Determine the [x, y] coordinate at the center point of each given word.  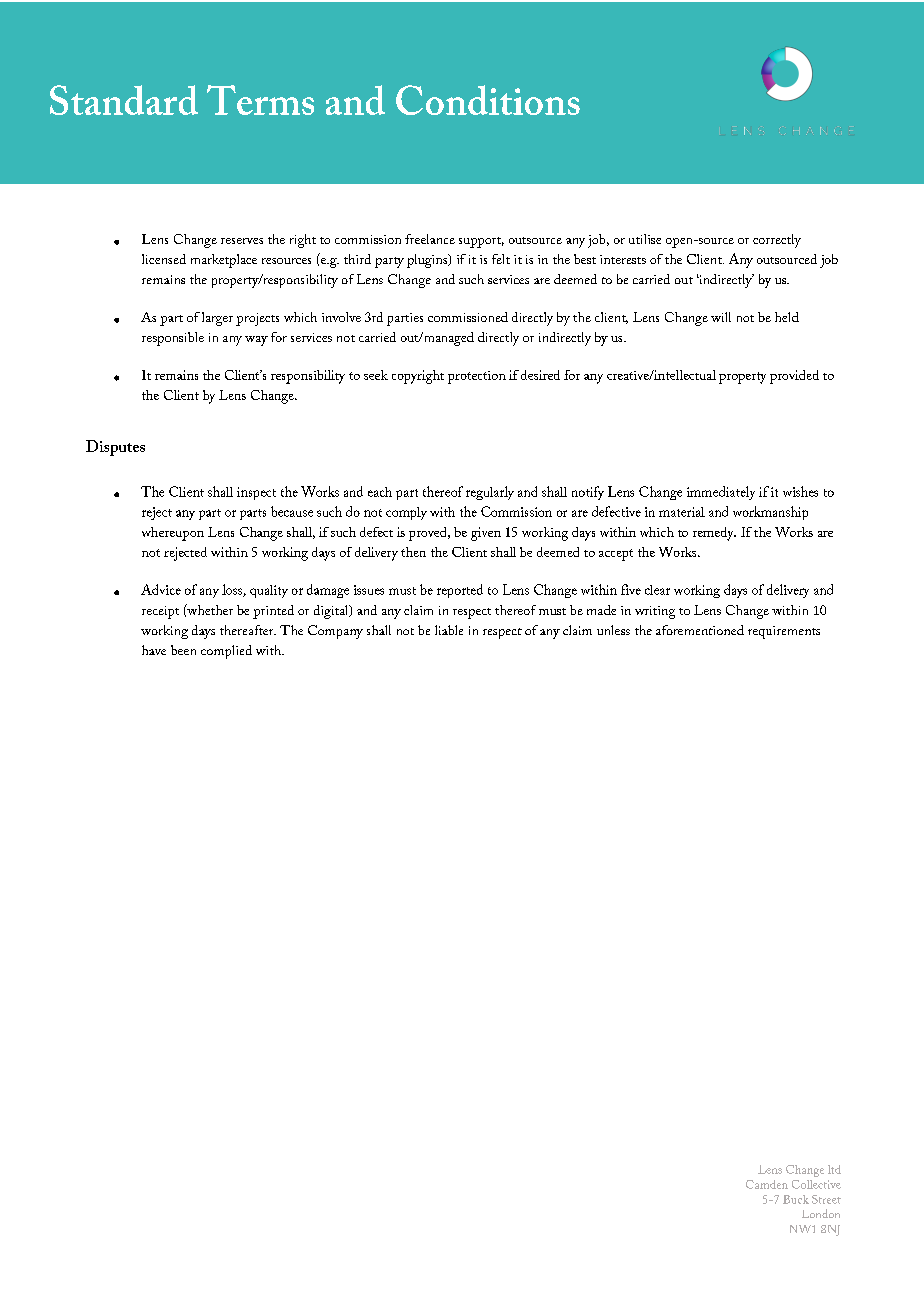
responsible [173, 339]
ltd [834, 1169]
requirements [784, 632]
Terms [260, 100]
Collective [816, 1184]
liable [449, 630]
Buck [796, 1199]
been [183, 650]
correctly [777, 241]
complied [226, 652]
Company [335, 632]
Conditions [488, 100]
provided [794, 377]
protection [477, 377]
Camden [767, 1184]
